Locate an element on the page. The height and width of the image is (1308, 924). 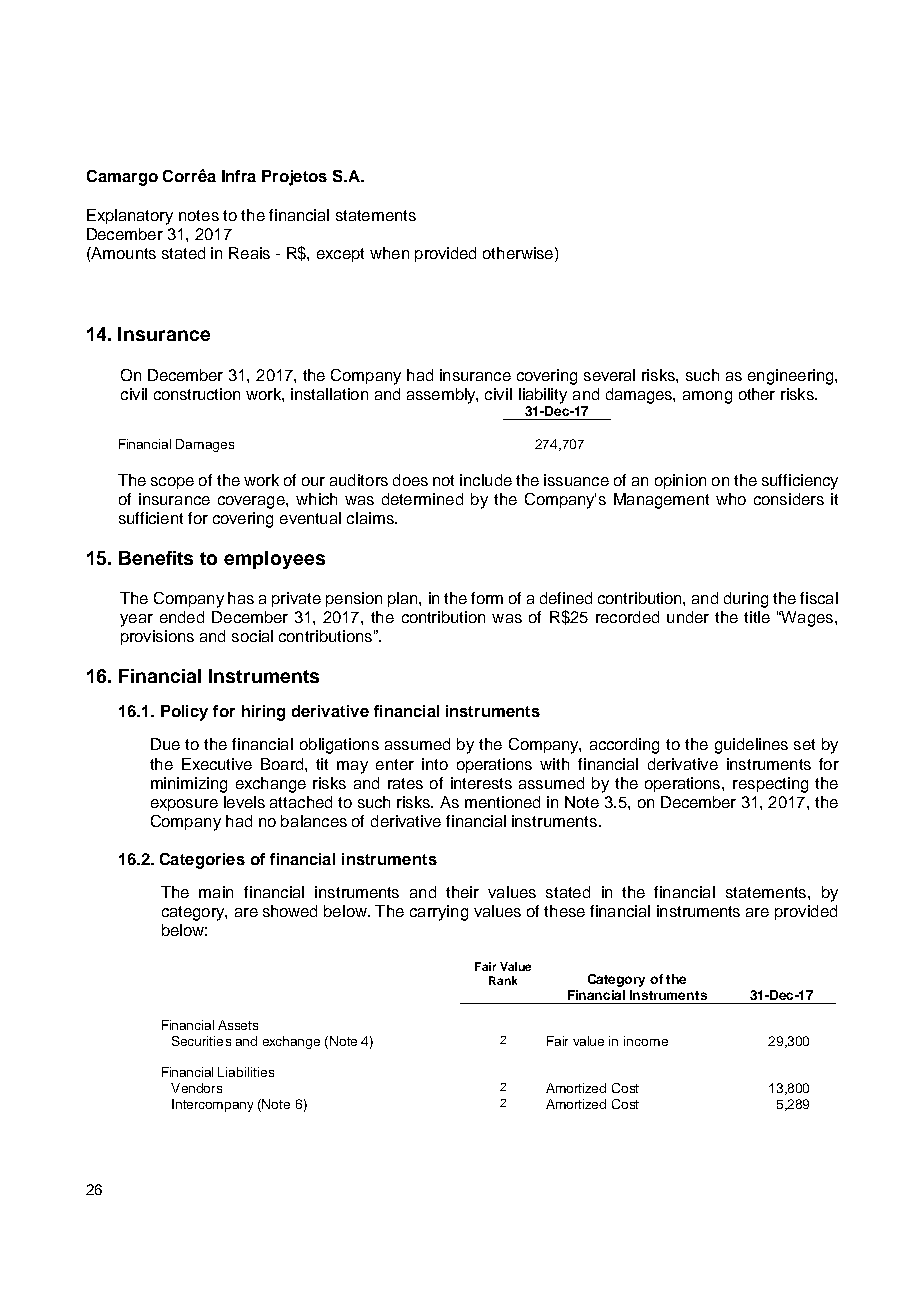
when is located at coordinates (389, 253).
